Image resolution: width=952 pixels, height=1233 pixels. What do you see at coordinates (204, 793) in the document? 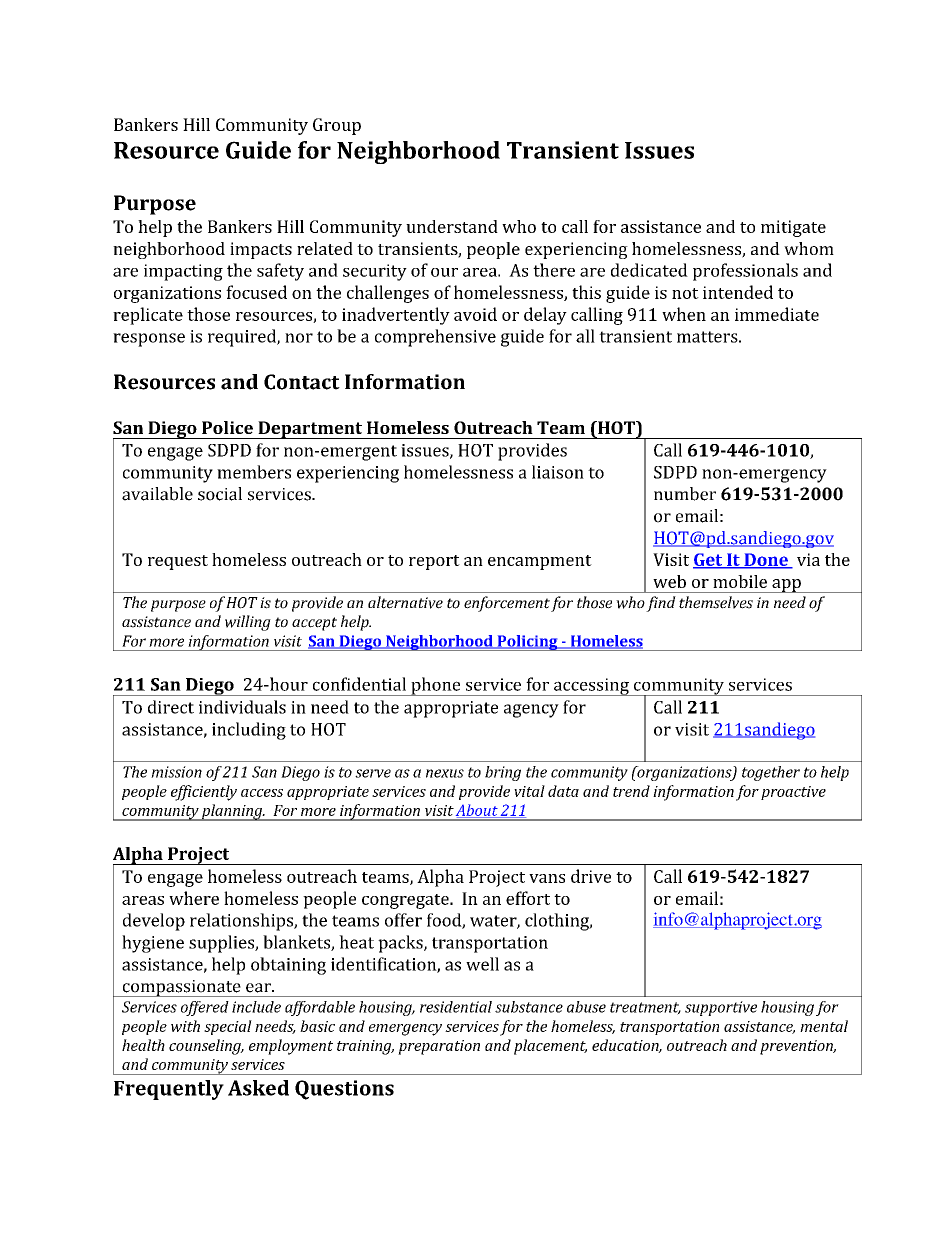
I see `efficiently` at bounding box center [204, 793].
